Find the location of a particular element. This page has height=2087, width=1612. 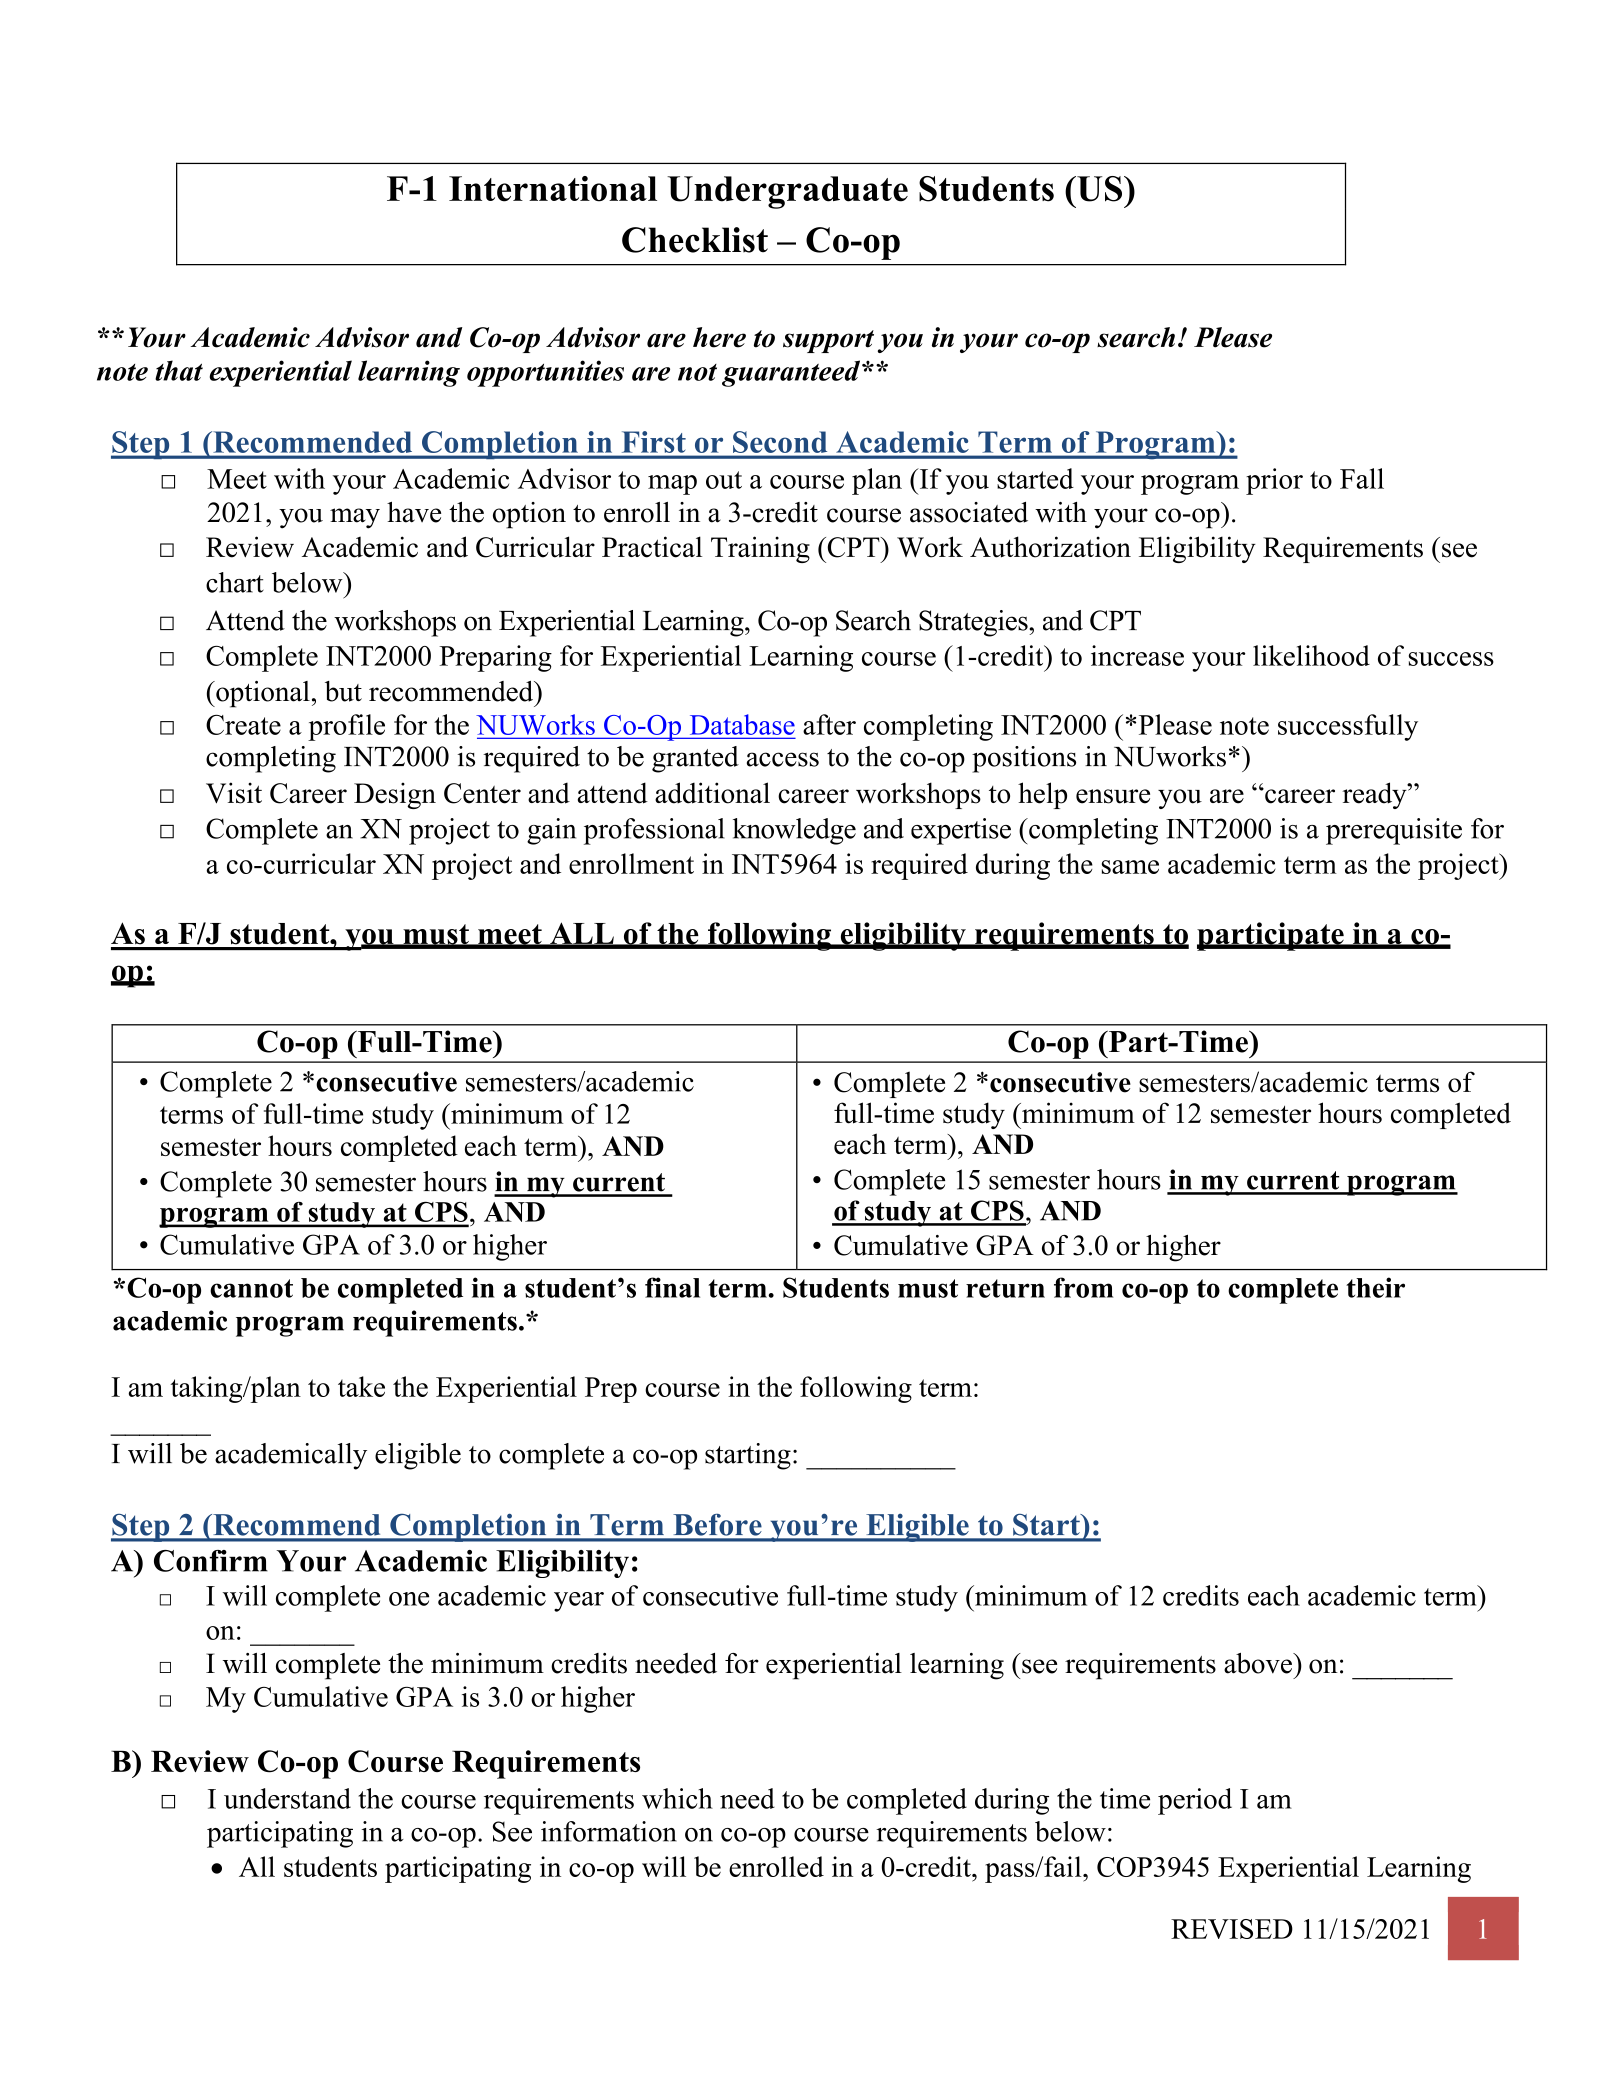

which is located at coordinates (677, 1798).
